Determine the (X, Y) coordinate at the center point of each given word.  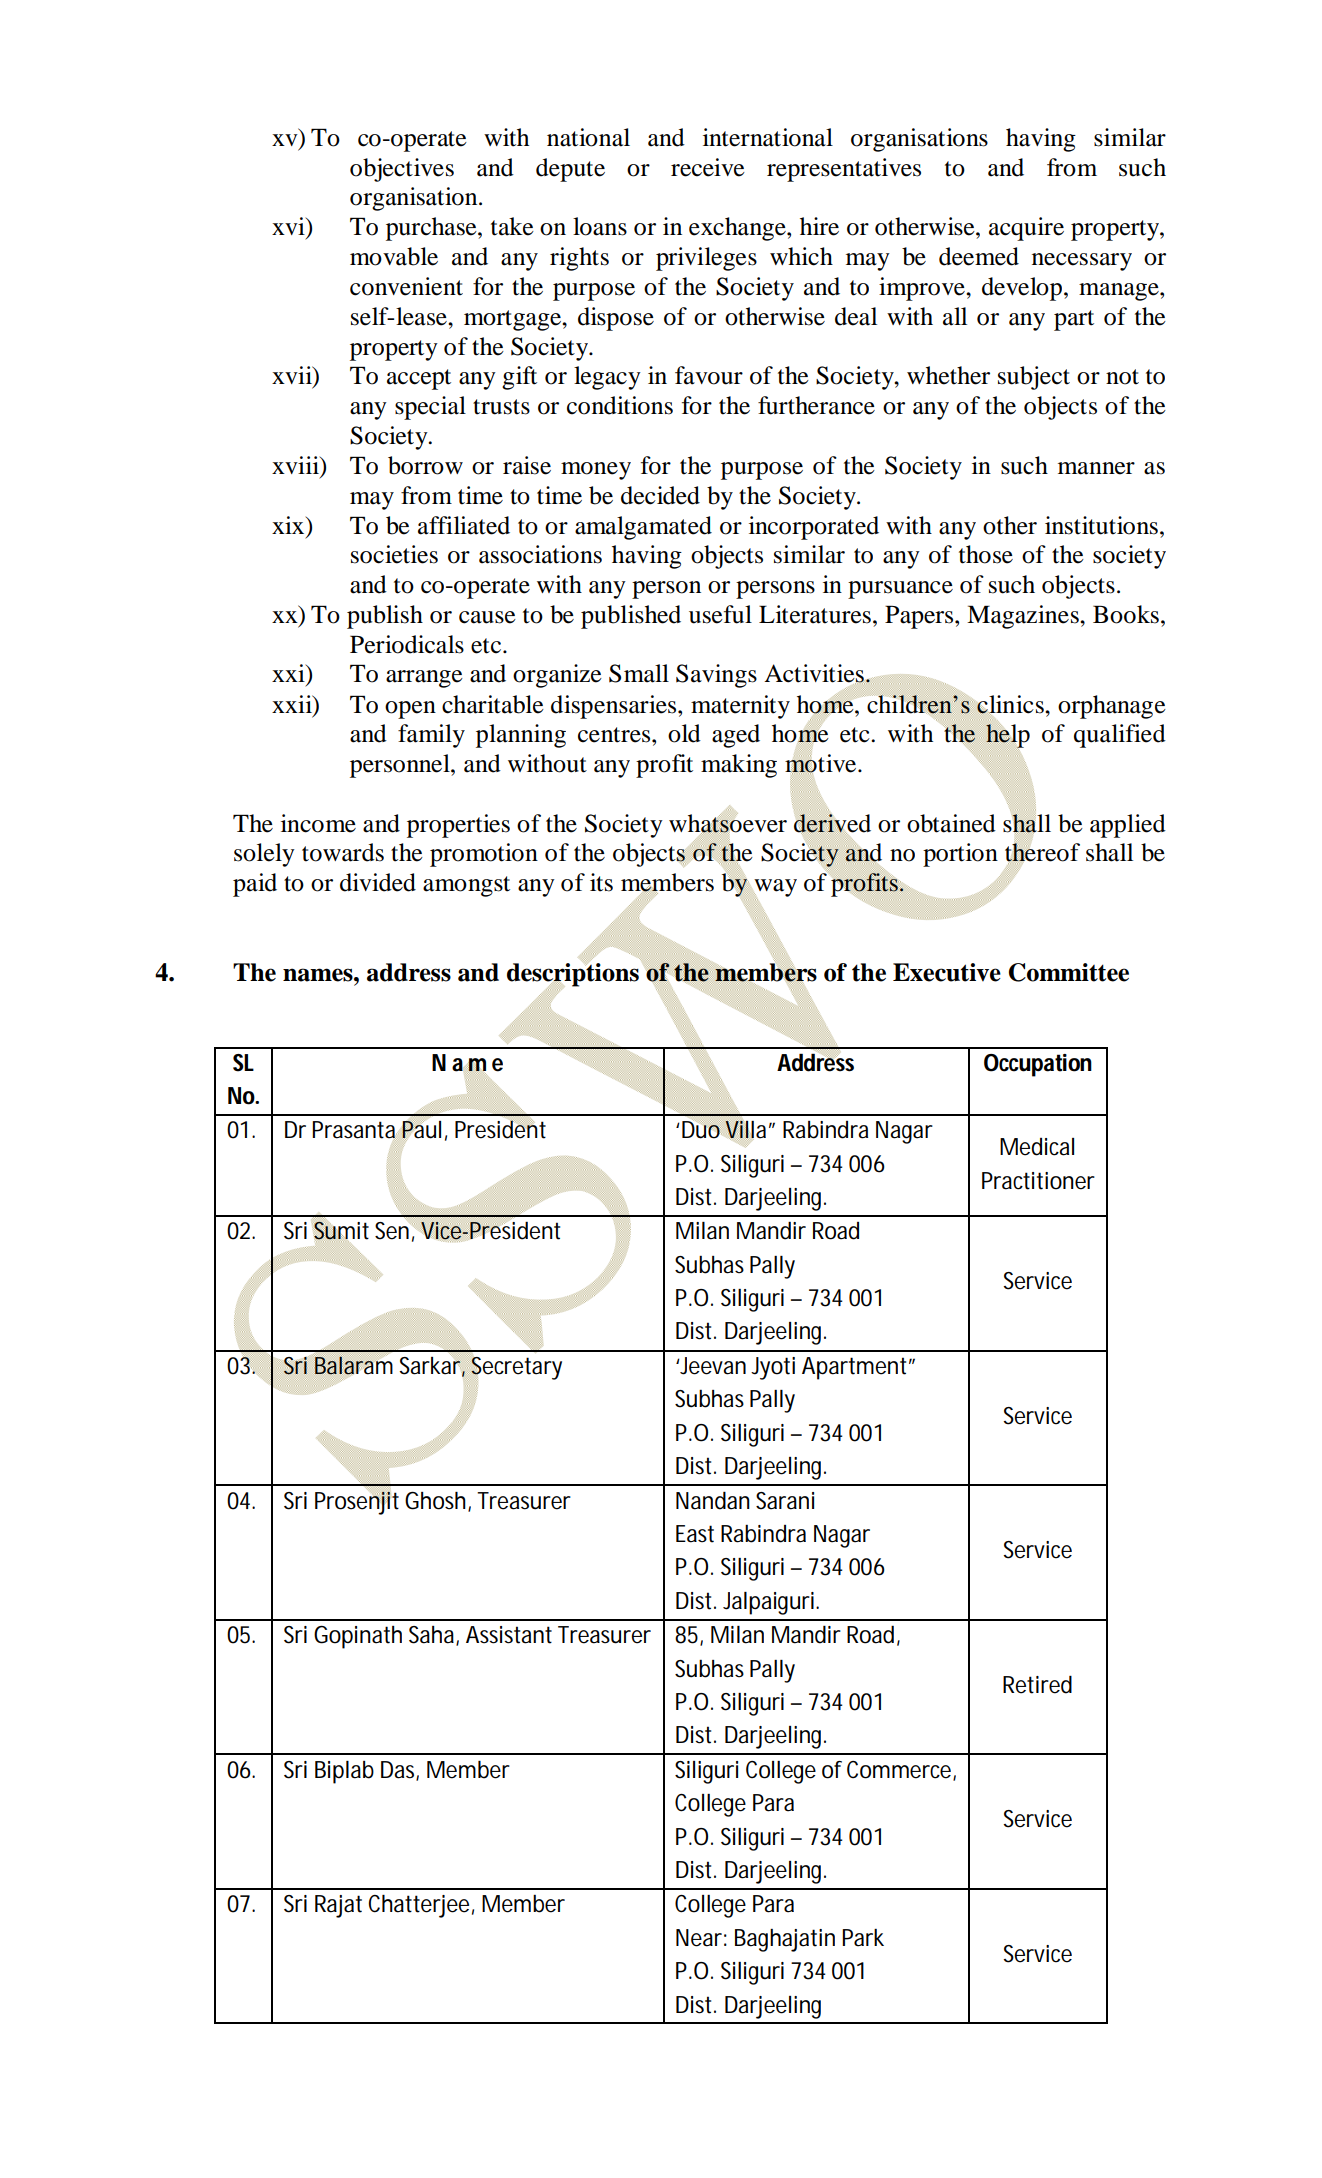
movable (394, 256)
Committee (1069, 972)
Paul (421, 1130)
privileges (706, 259)
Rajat (338, 1906)
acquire (1026, 229)
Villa (745, 1130)
